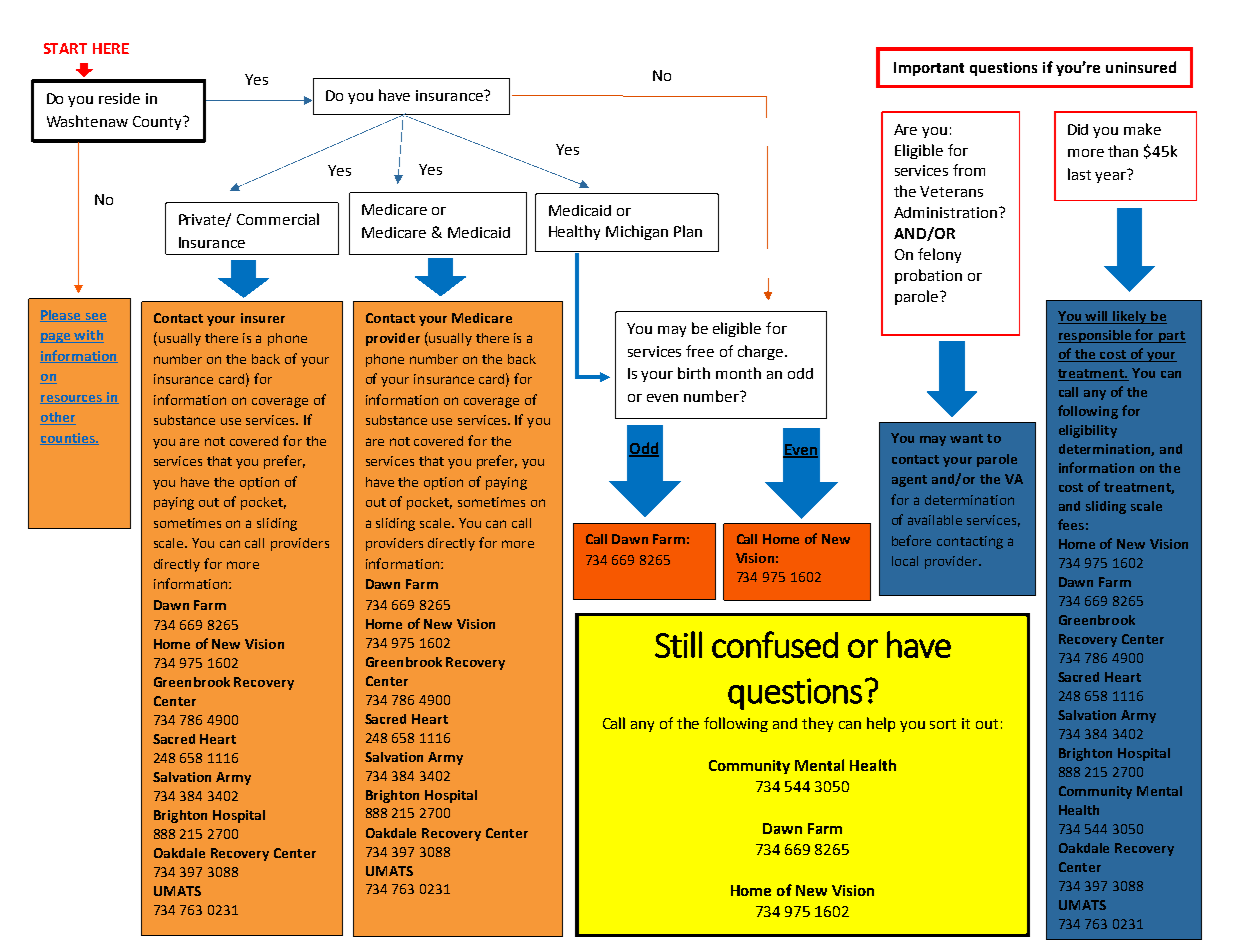 The width and height of the screenshot is (1233, 952). I want to click on they, so click(817, 724).
